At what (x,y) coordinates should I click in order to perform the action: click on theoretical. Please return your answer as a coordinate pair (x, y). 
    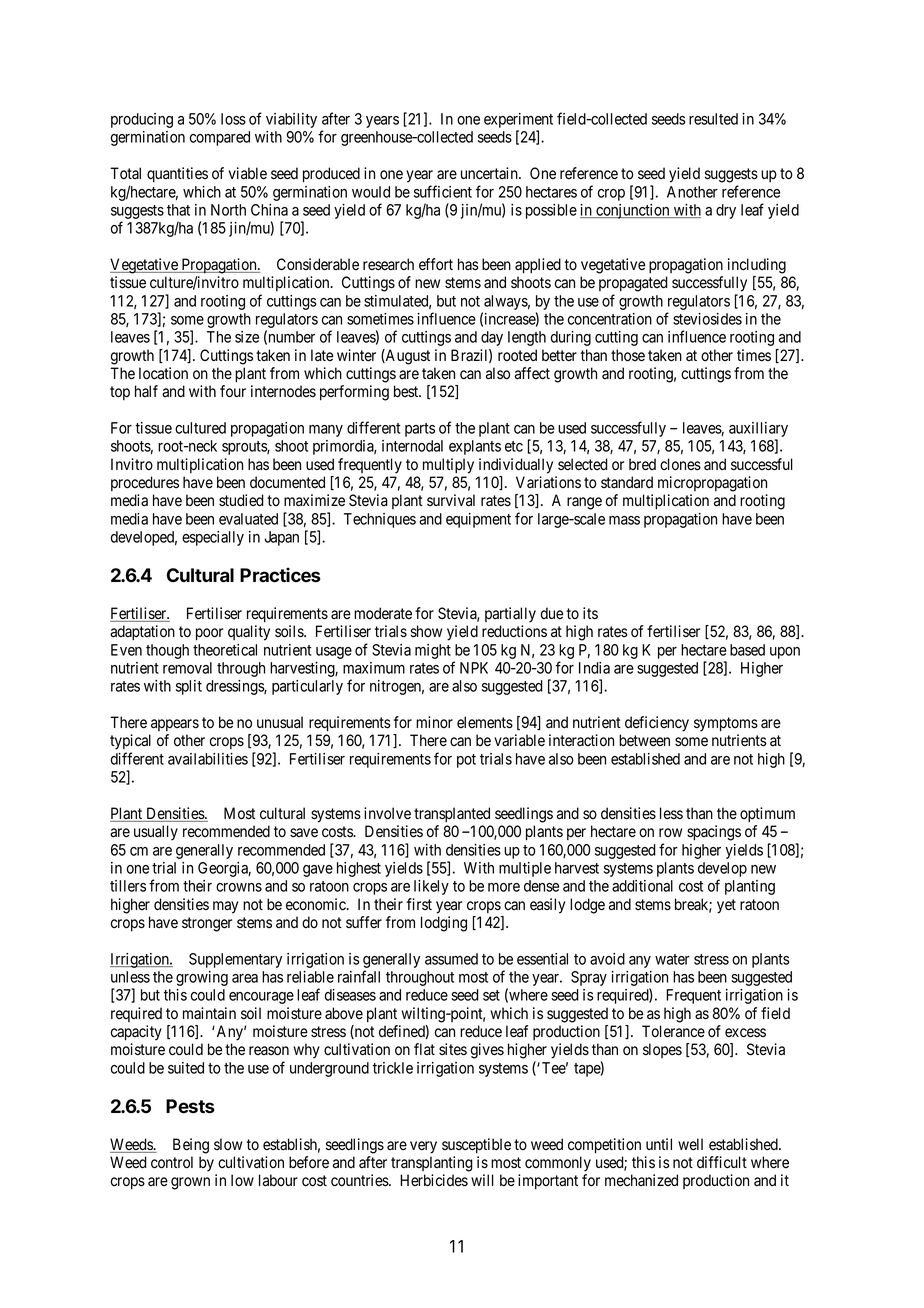
    Looking at the image, I should click on (225, 650).
